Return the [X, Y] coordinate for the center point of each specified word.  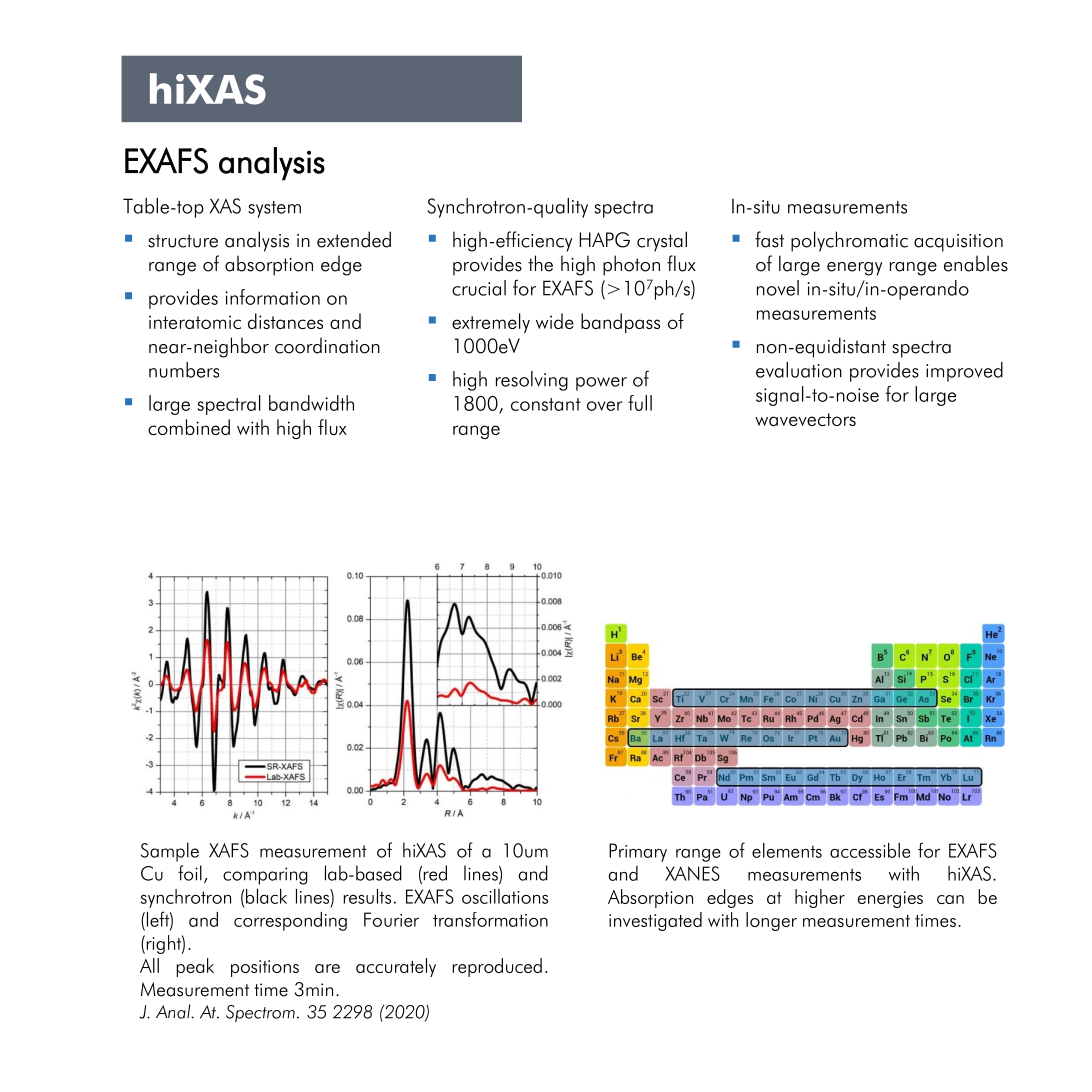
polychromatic [849, 241]
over [605, 406]
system [274, 209]
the [540, 263]
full [640, 403]
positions [265, 968]
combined [189, 427]
